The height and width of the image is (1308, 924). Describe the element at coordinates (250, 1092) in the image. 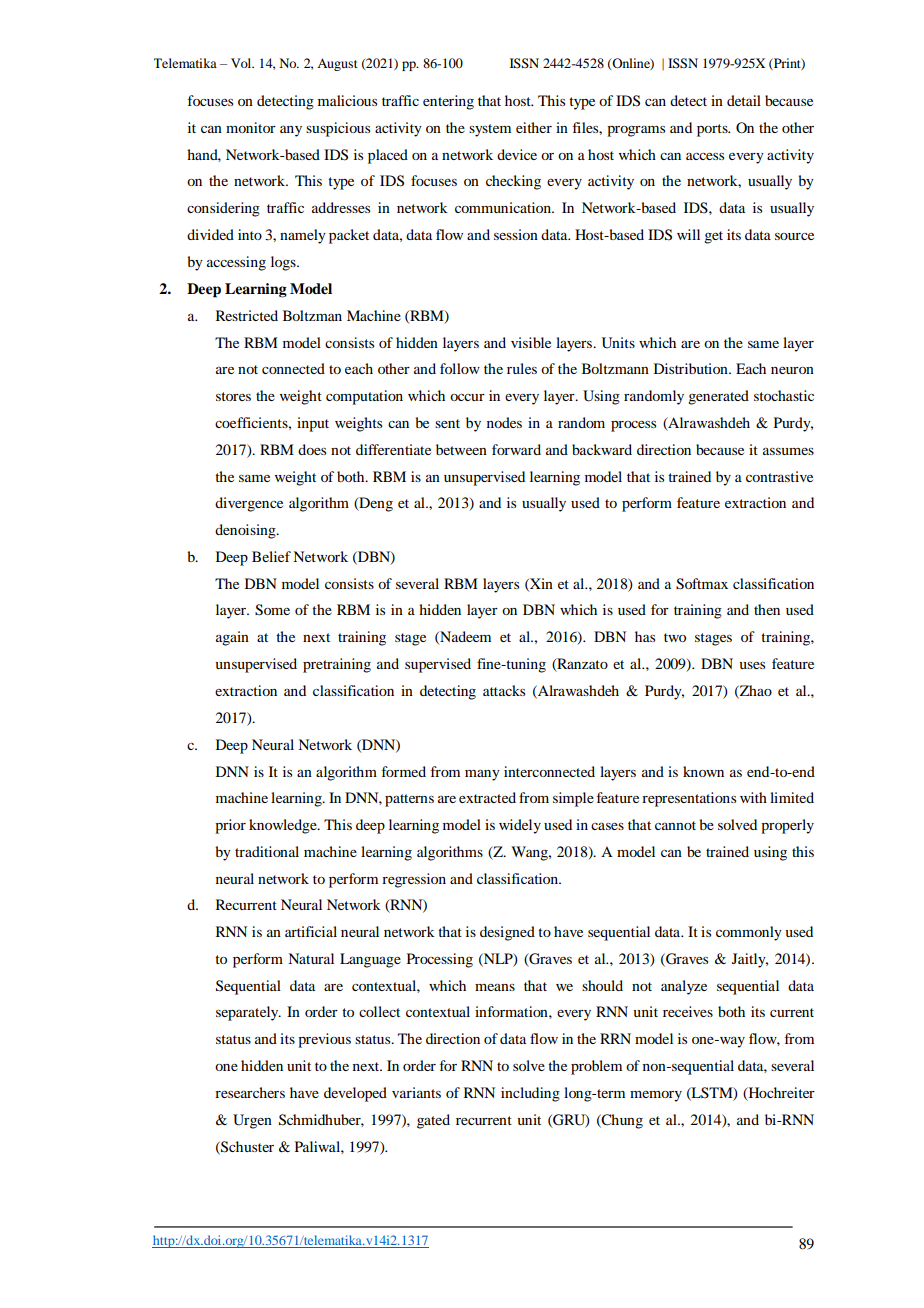

I see `researchers` at that location.
